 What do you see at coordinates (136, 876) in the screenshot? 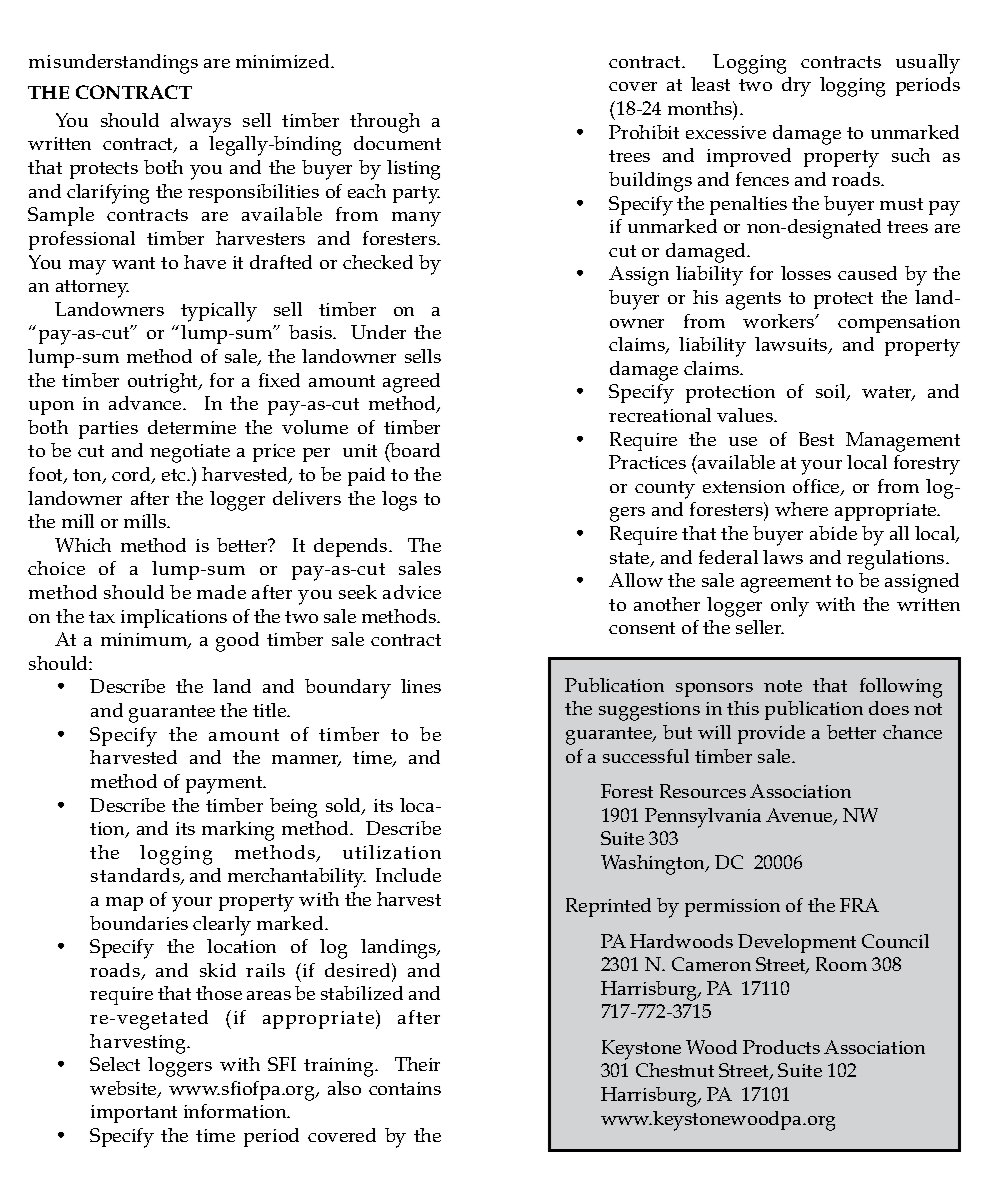
I see `standards` at bounding box center [136, 876].
